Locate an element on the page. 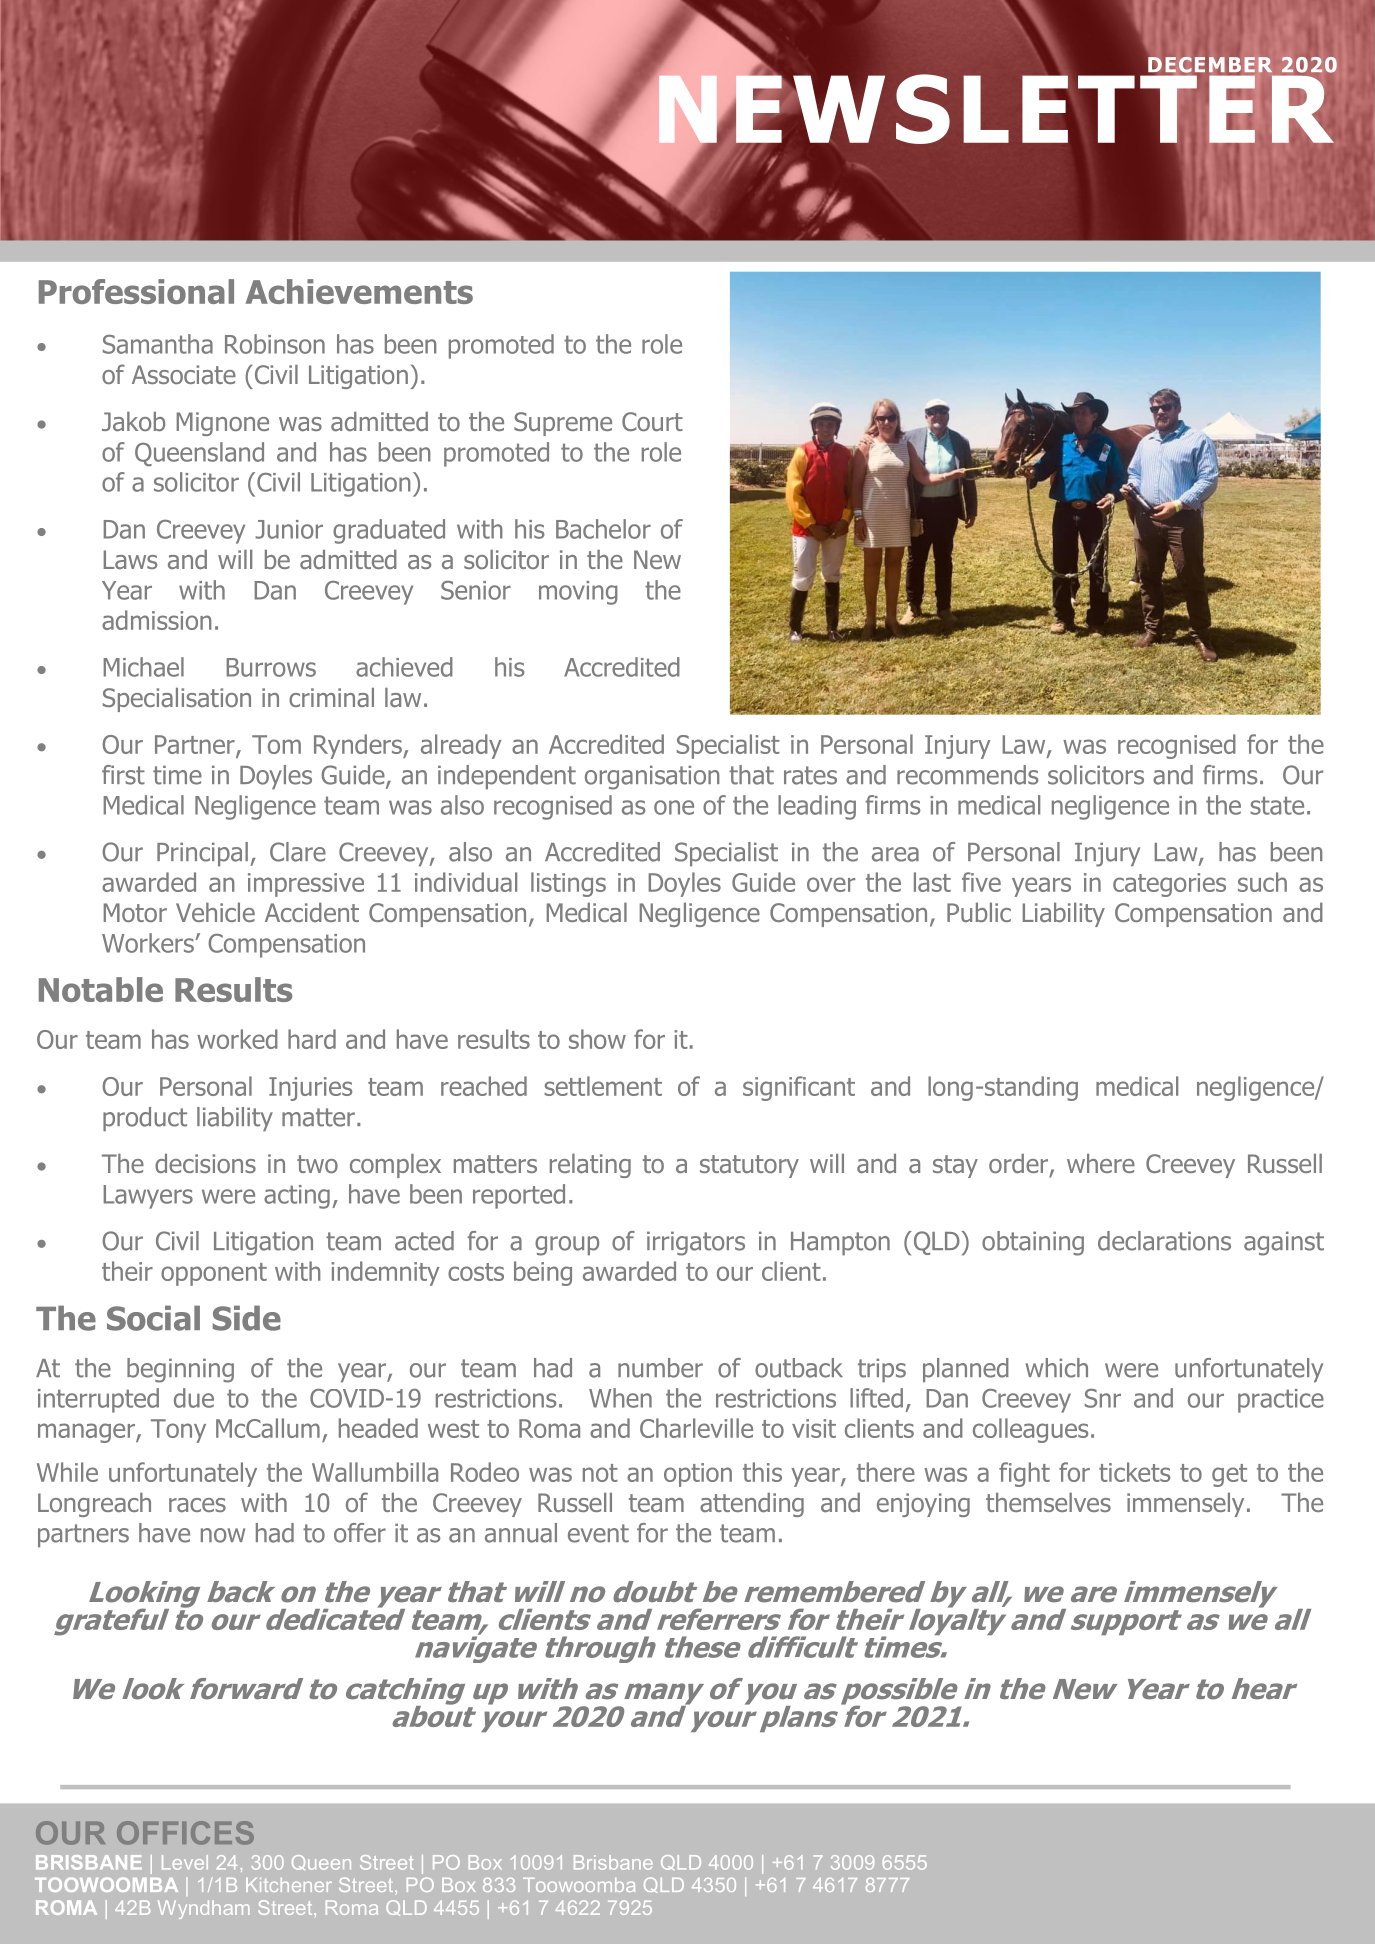 The image size is (1375, 1944). Level is located at coordinates (185, 1862).
